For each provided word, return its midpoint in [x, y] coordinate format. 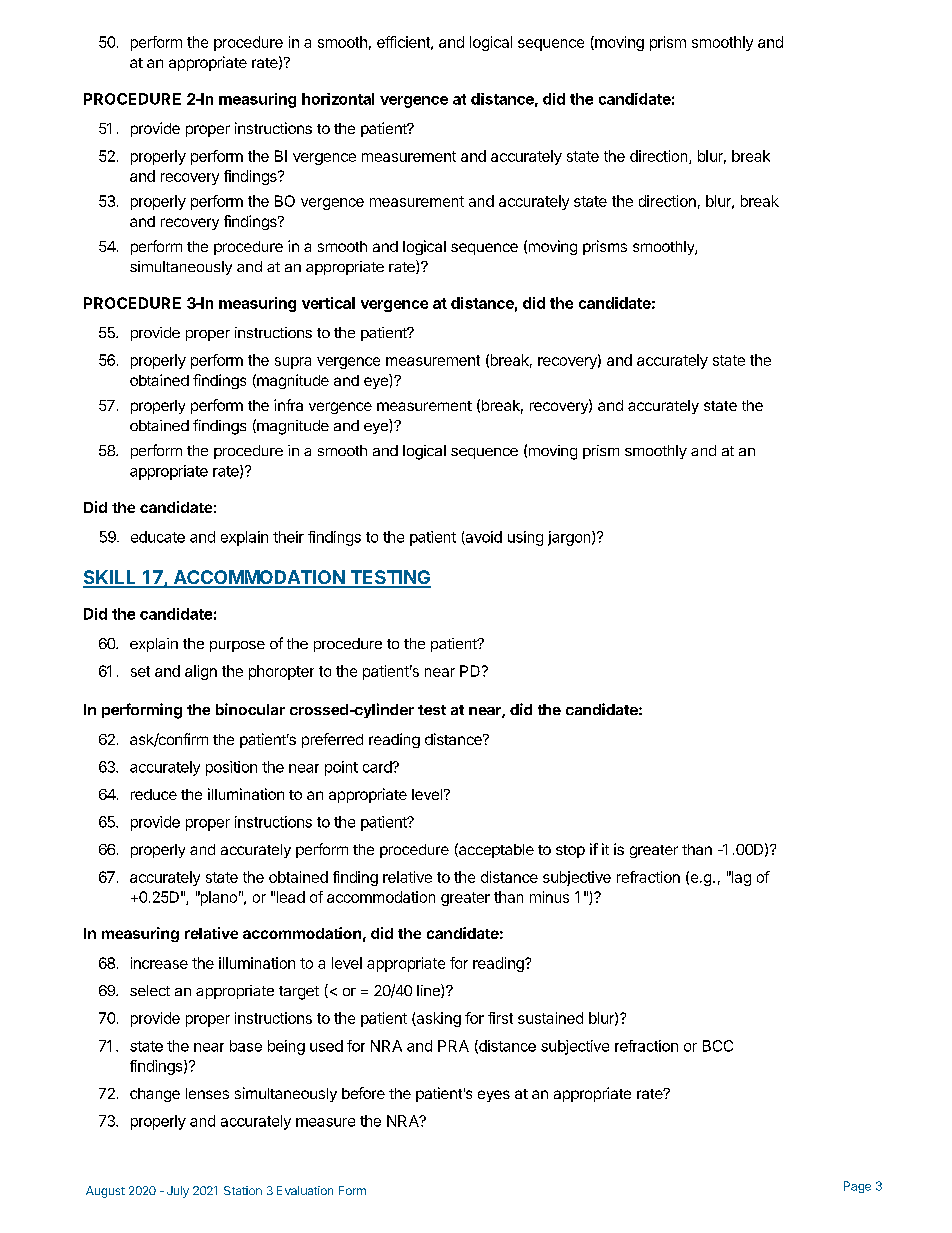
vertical [328, 303]
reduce [154, 794]
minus [549, 897]
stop [570, 851]
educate [158, 537]
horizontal [338, 99]
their [288, 537]
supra [293, 363]
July [178, 1192]
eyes [494, 1096]
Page [857, 1187]
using [525, 538]
